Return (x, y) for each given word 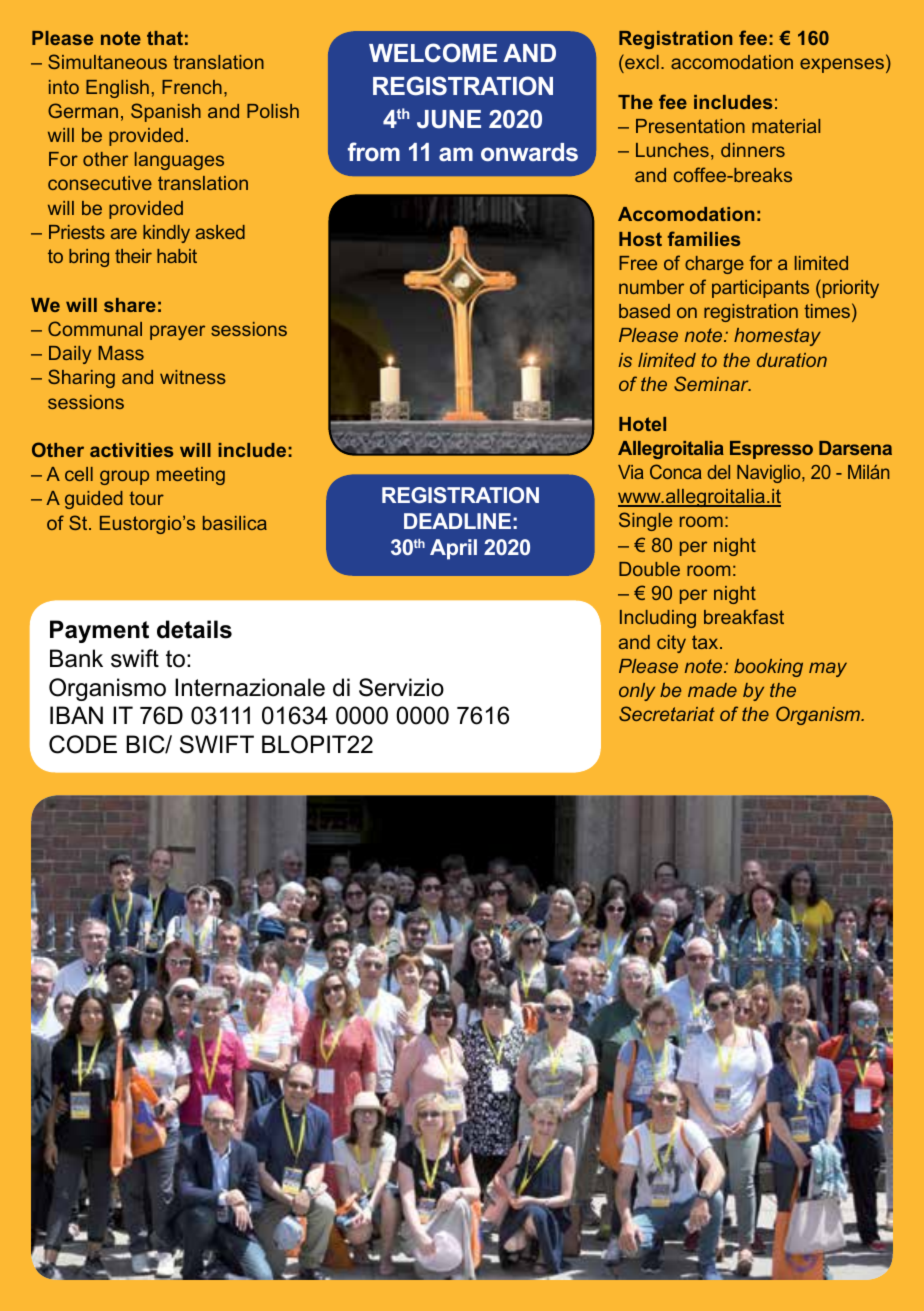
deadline (457, 521)
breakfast (744, 616)
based (644, 311)
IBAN (76, 715)
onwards (529, 152)
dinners (753, 150)
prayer (177, 332)
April (453, 549)
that (165, 38)
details (194, 629)
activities (131, 450)
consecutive (100, 183)
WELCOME (433, 53)
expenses (842, 65)
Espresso (771, 450)
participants (760, 289)
